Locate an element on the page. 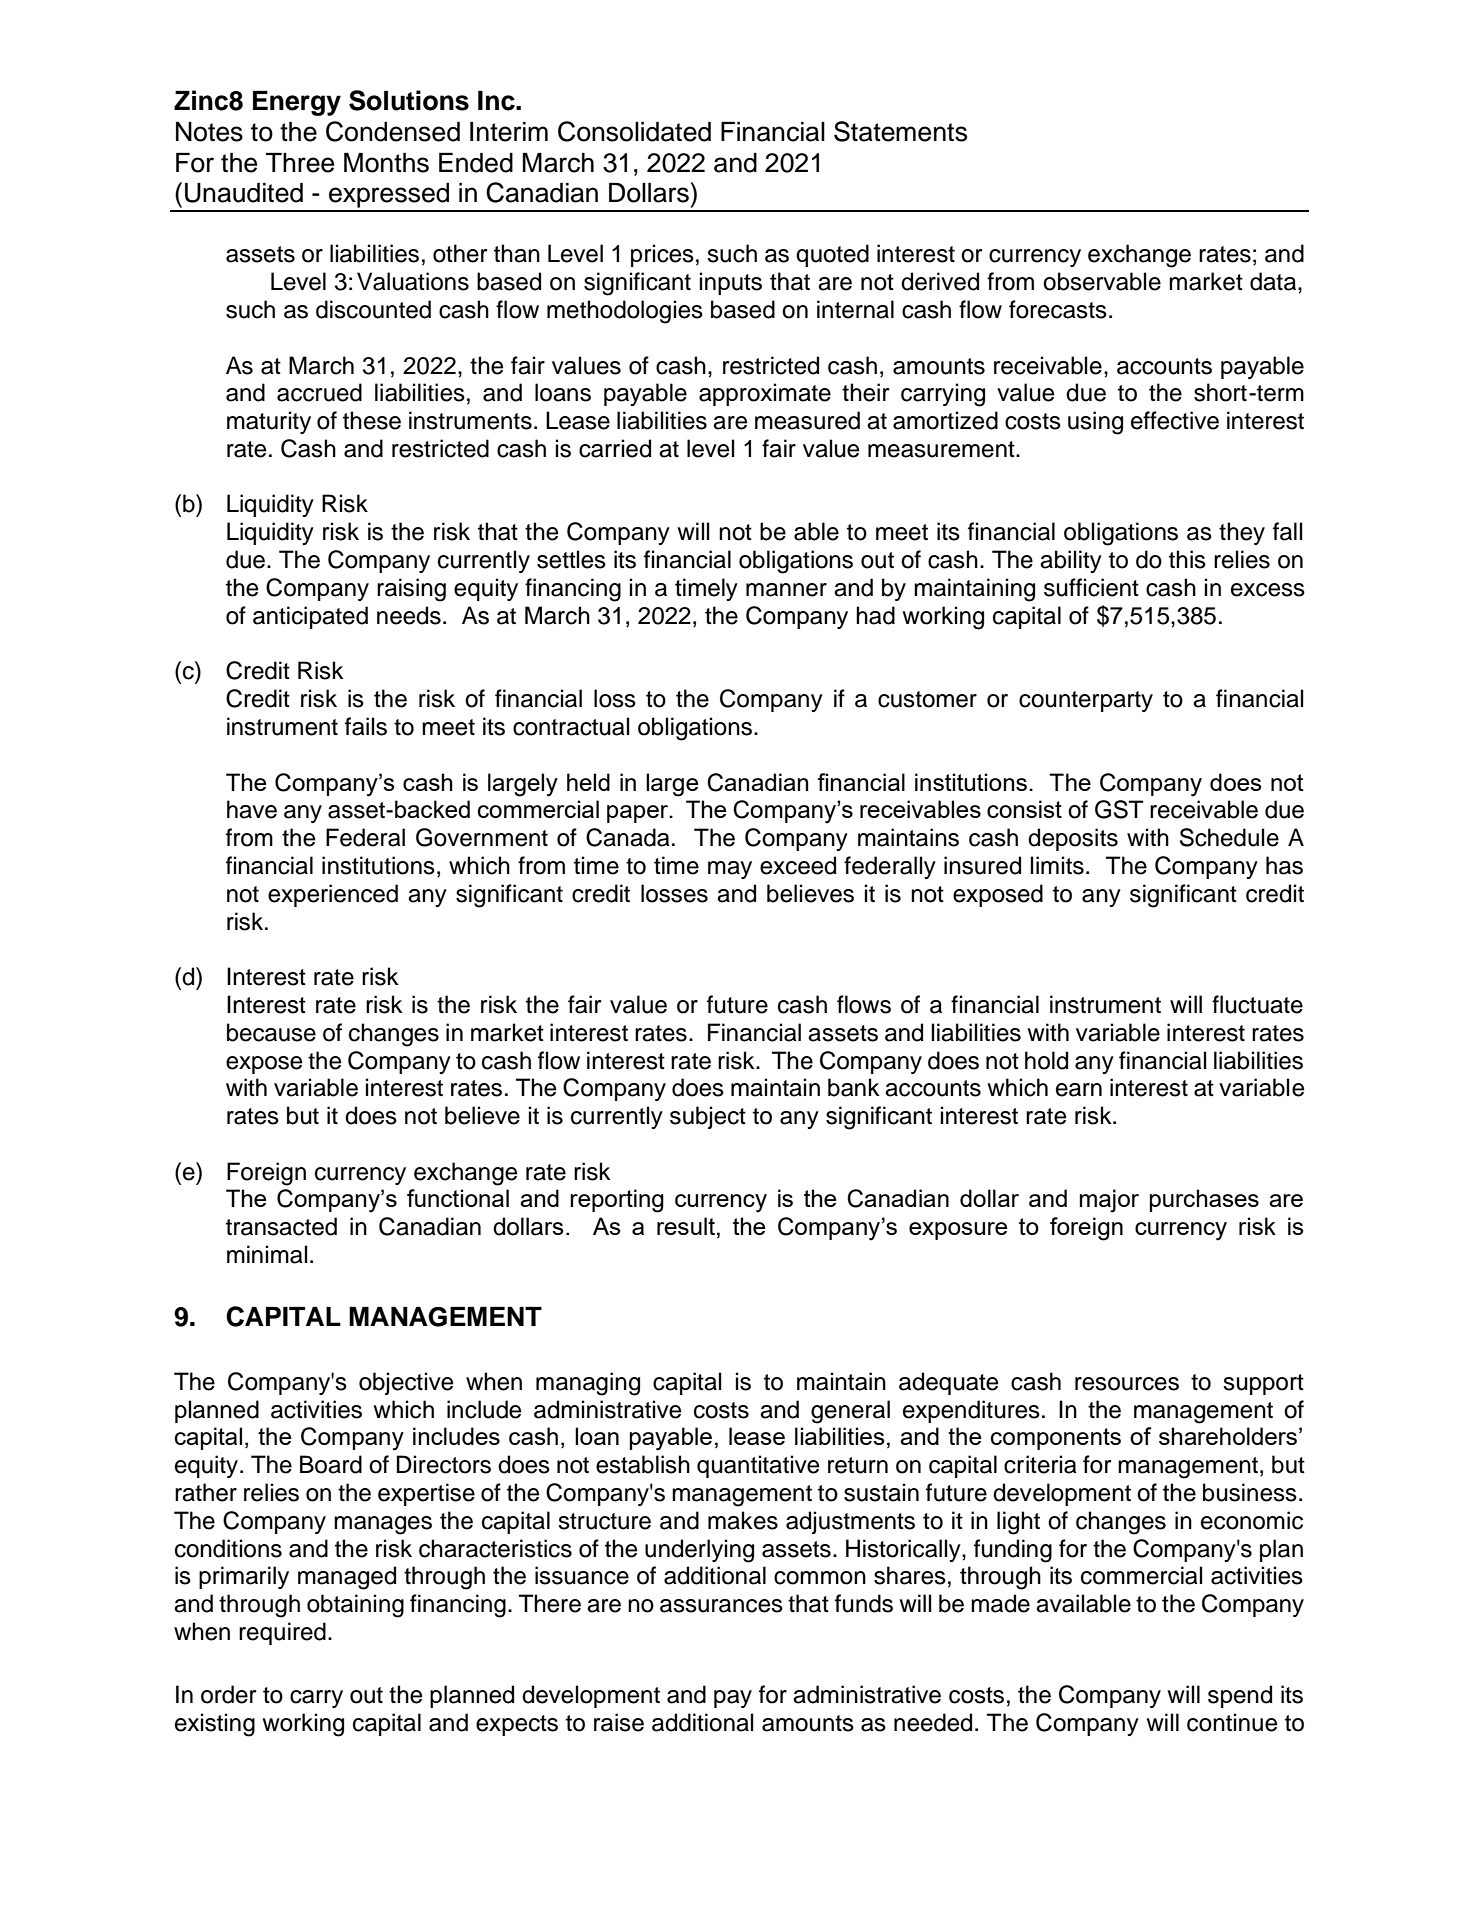 The height and width of the image is (1914, 1479). may is located at coordinates (730, 870).
